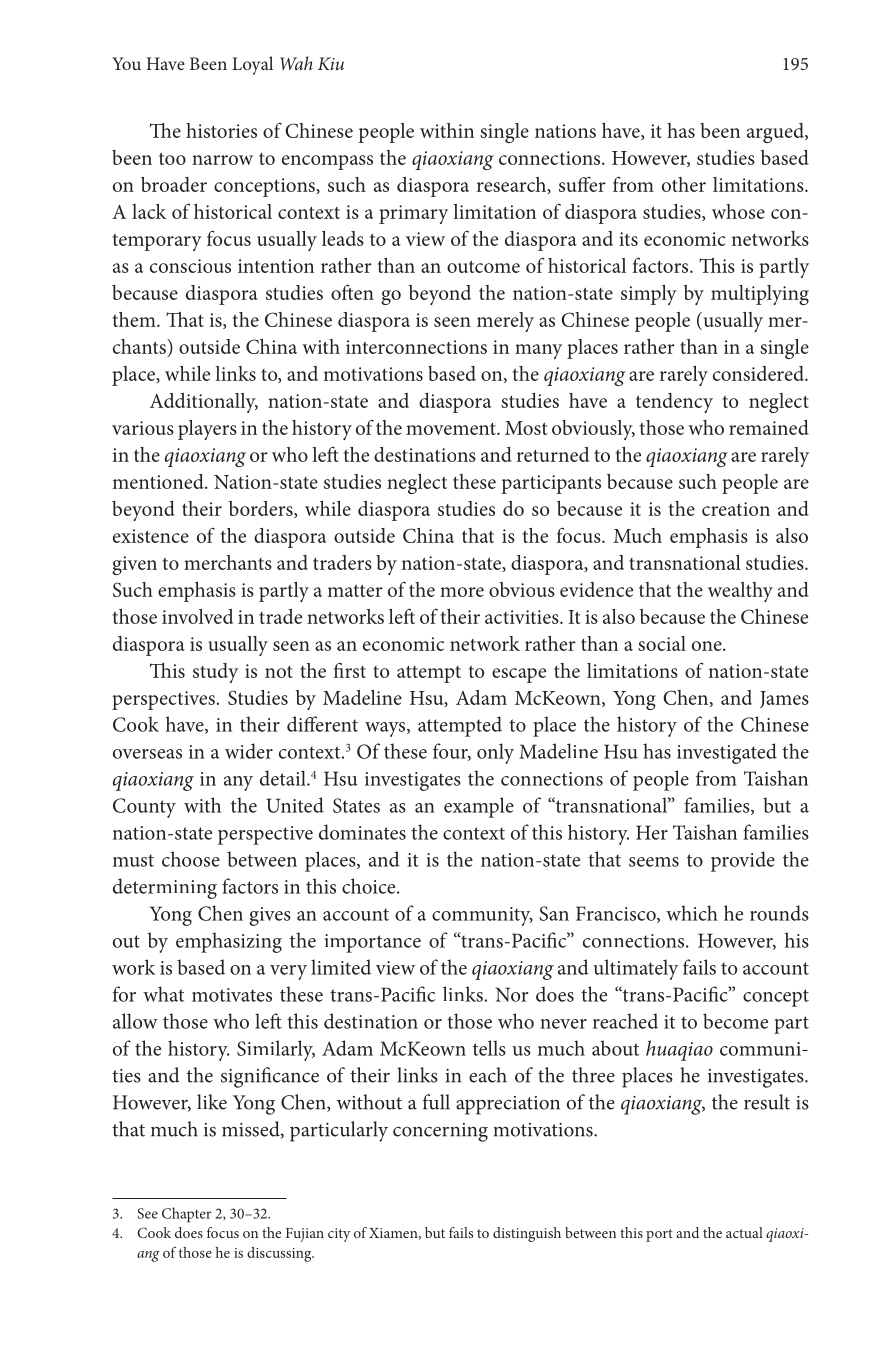  Describe the element at coordinates (743, 861) in the screenshot. I see `provide` at that location.
